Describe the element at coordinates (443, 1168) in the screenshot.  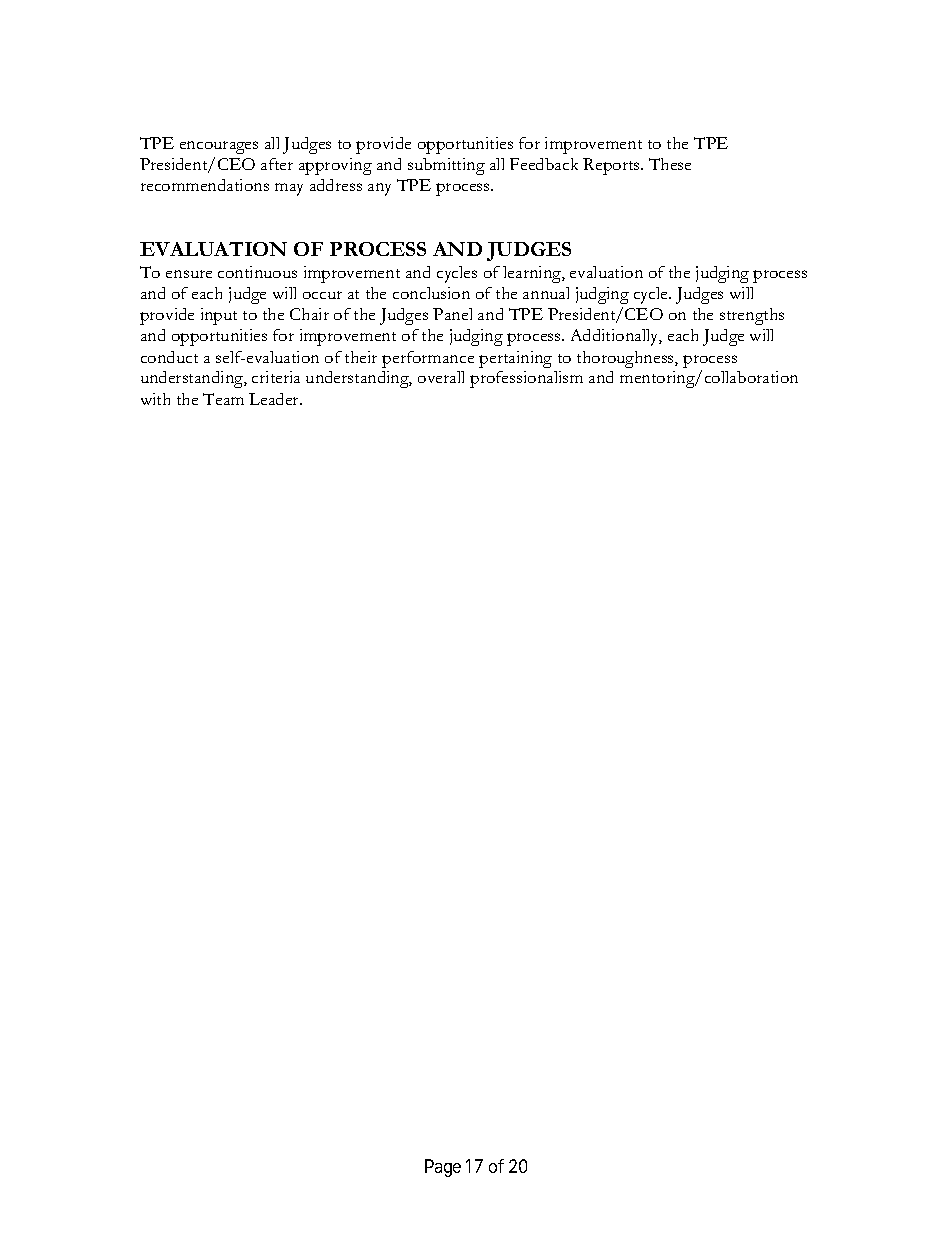
I see `Page` at that location.
